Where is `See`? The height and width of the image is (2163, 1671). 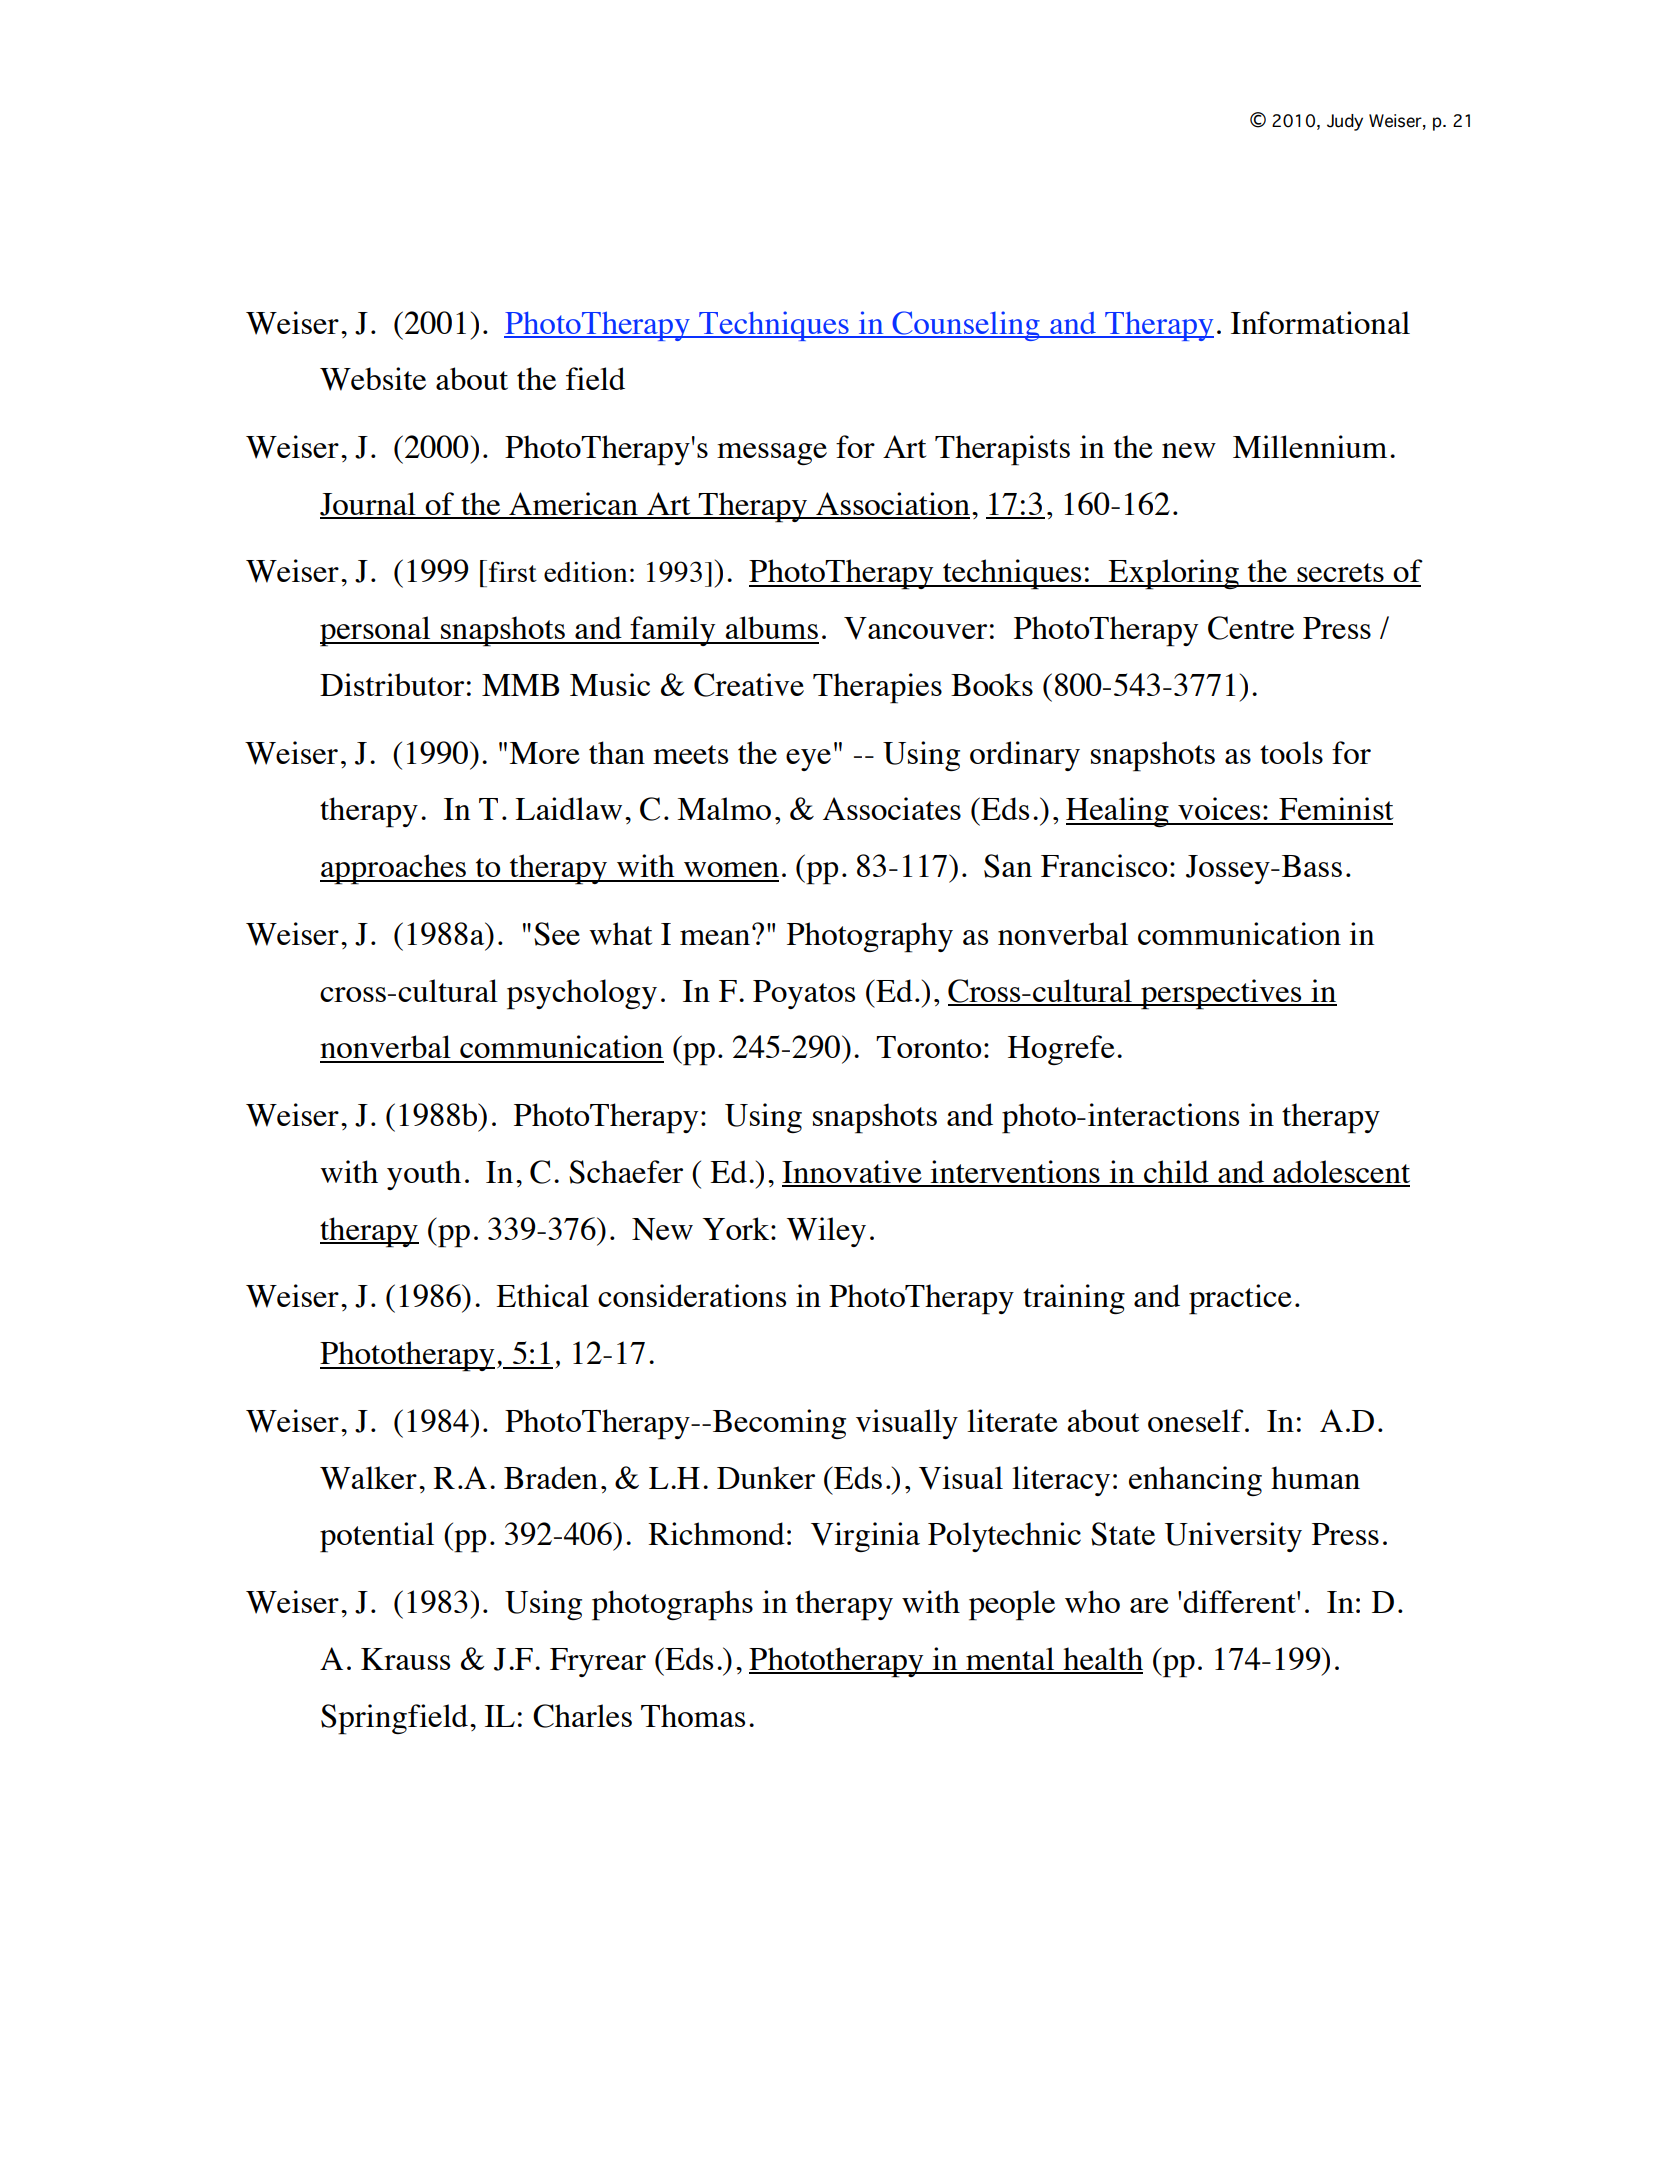 See is located at coordinates (557, 934).
